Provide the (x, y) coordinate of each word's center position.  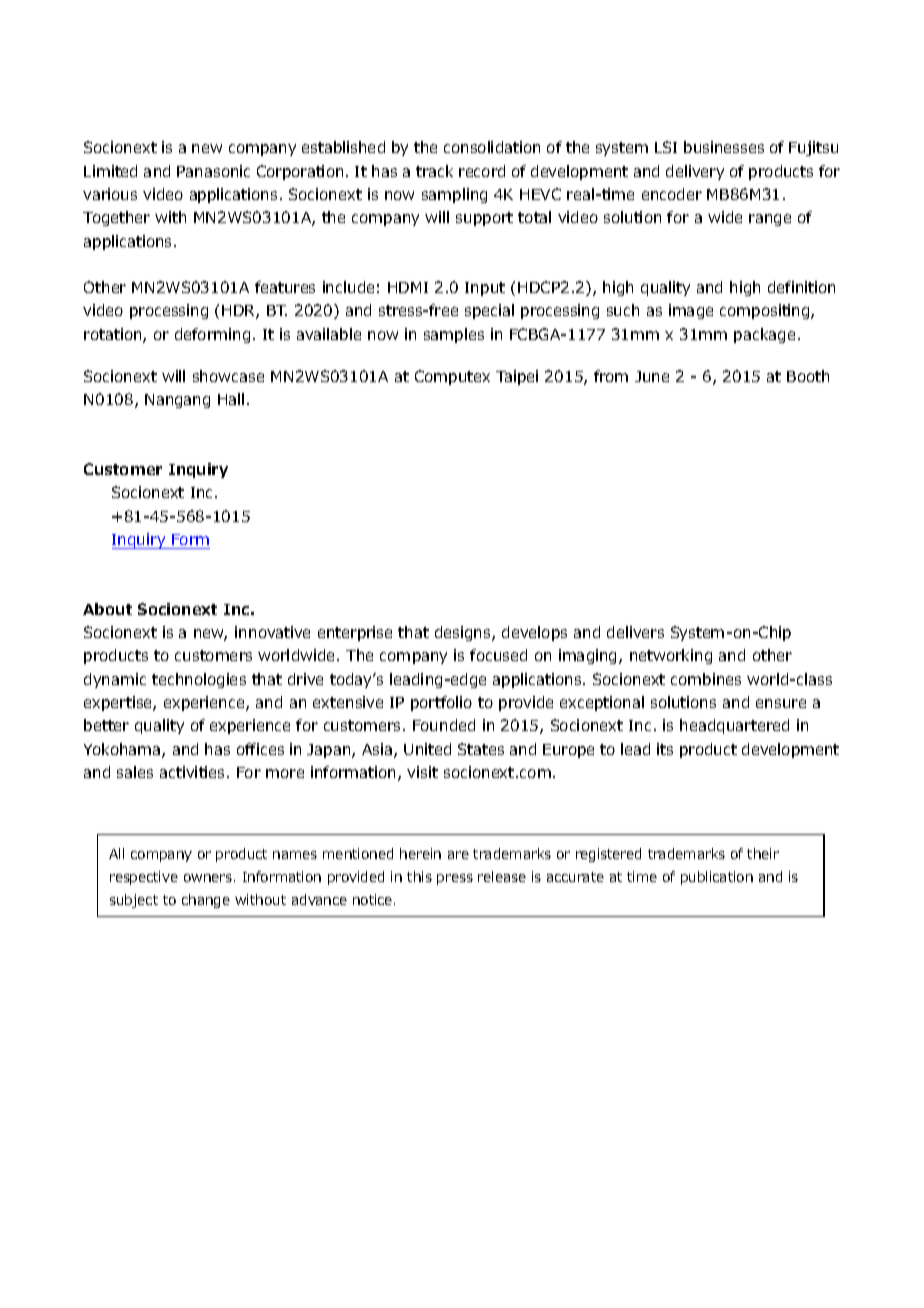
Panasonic (213, 171)
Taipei (517, 377)
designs (464, 633)
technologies (199, 680)
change (206, 901)
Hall (231, 399)
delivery (695, 172)
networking (671, 656)
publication (717, 878)
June (652, 376)
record (482, 171)
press (455, 879)
